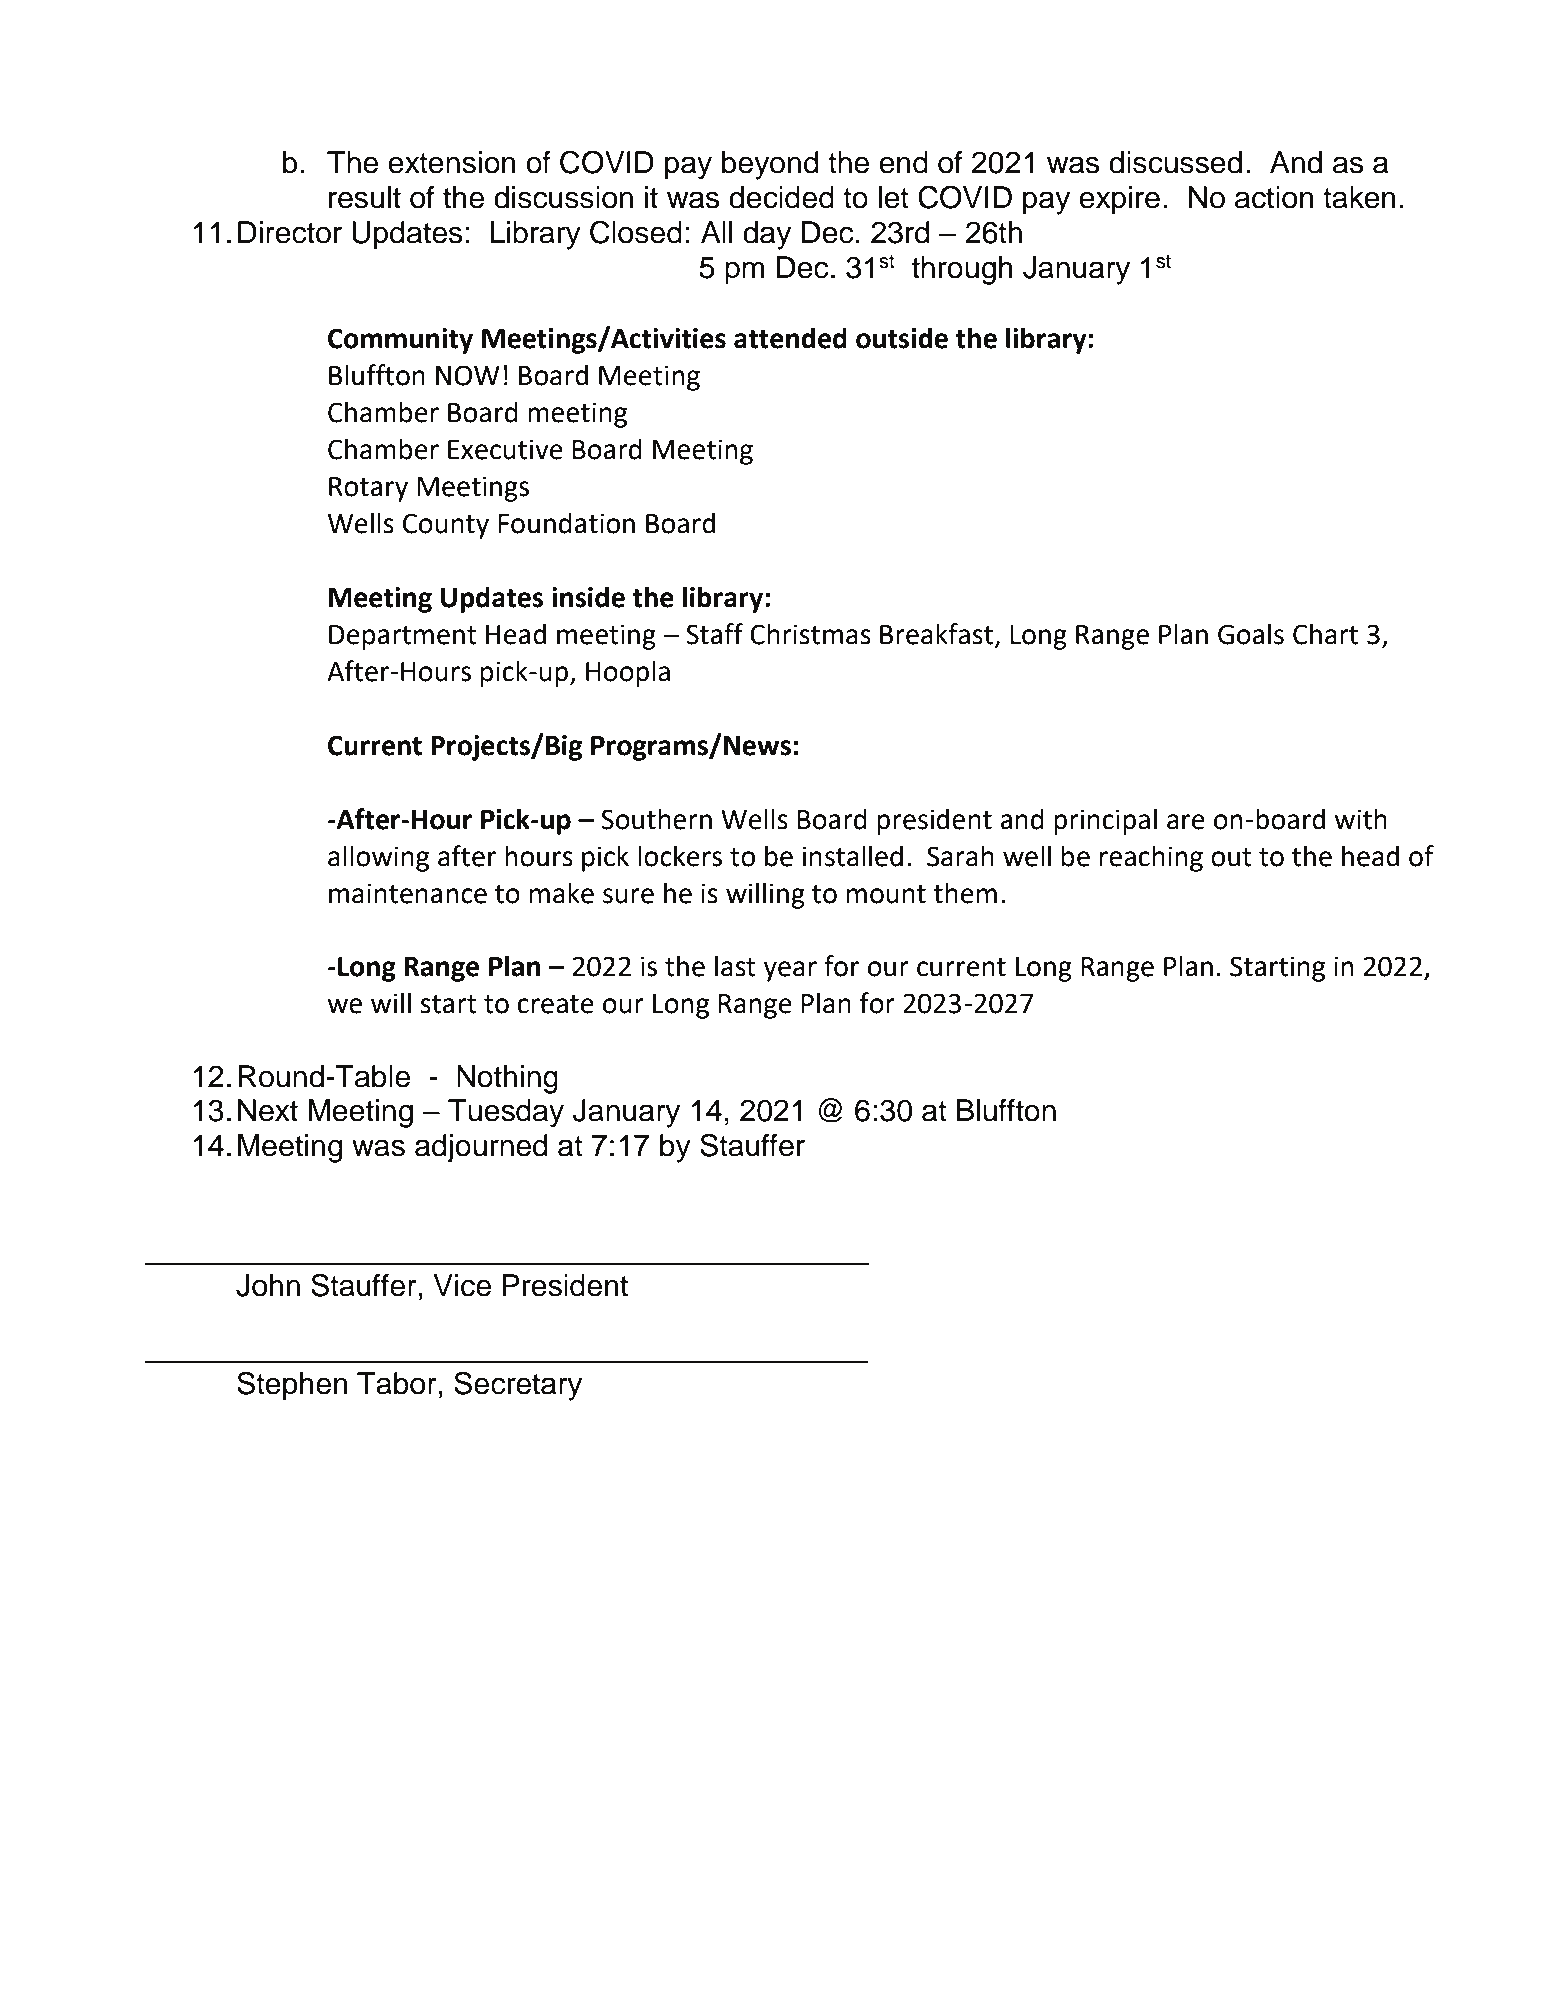  Describe the element at coordinates (1186, 822) in the screenshot. I see `are` at that location.
